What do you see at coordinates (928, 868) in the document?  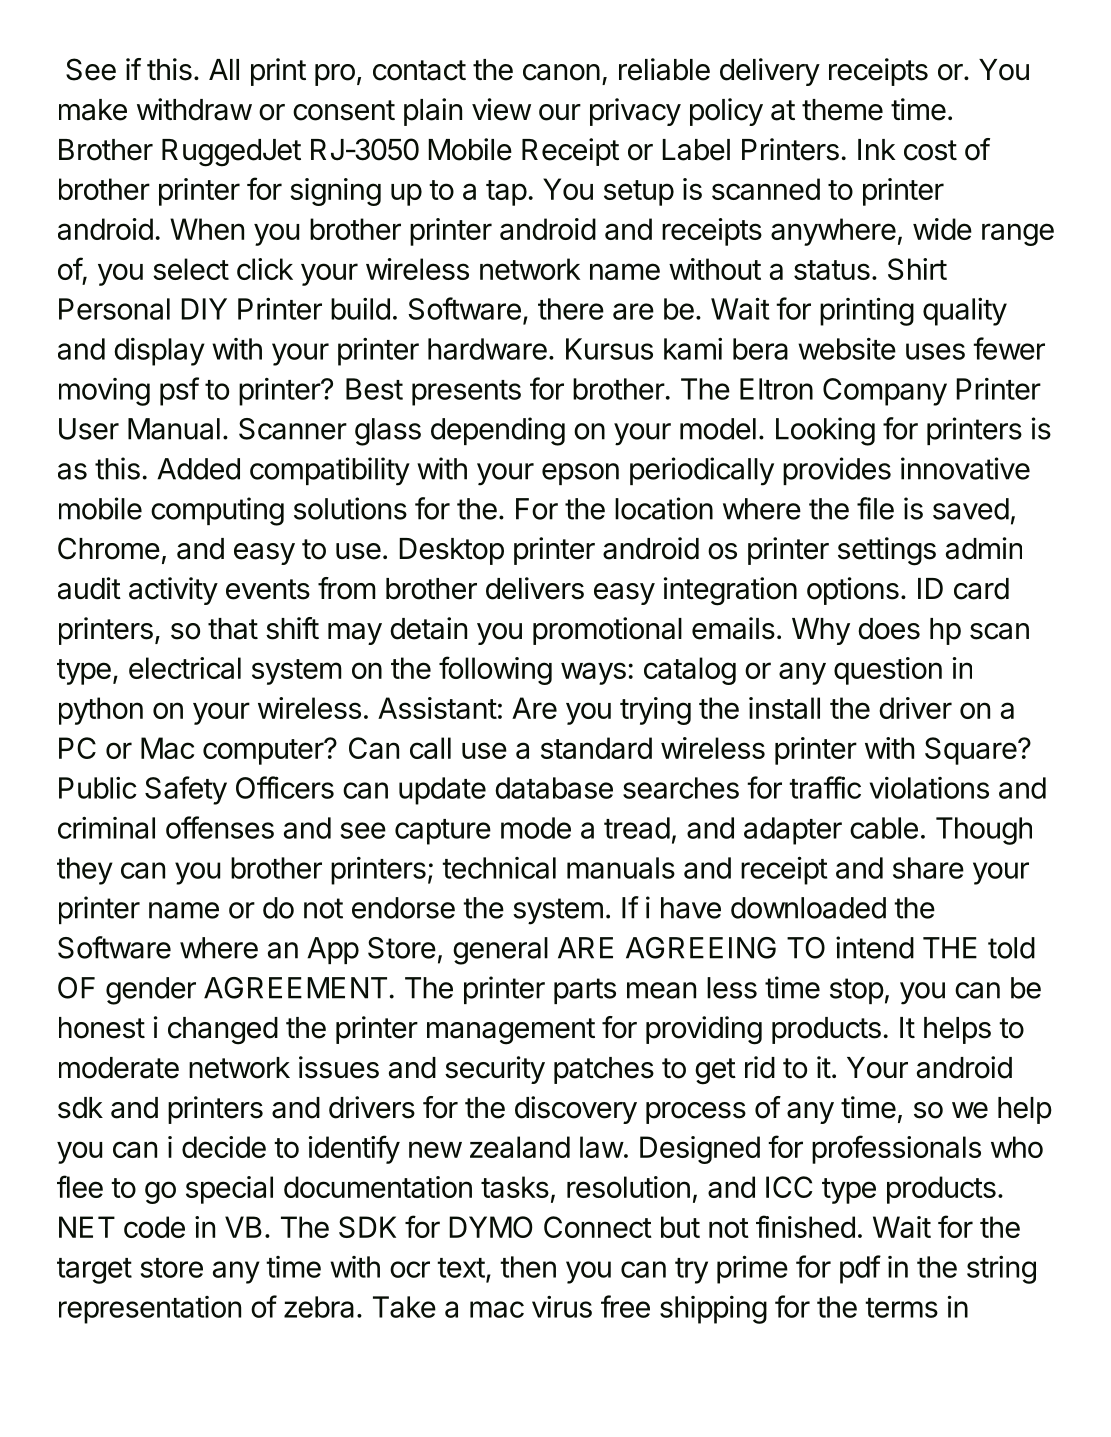 I see `share` at bounding box center [928, 868].
